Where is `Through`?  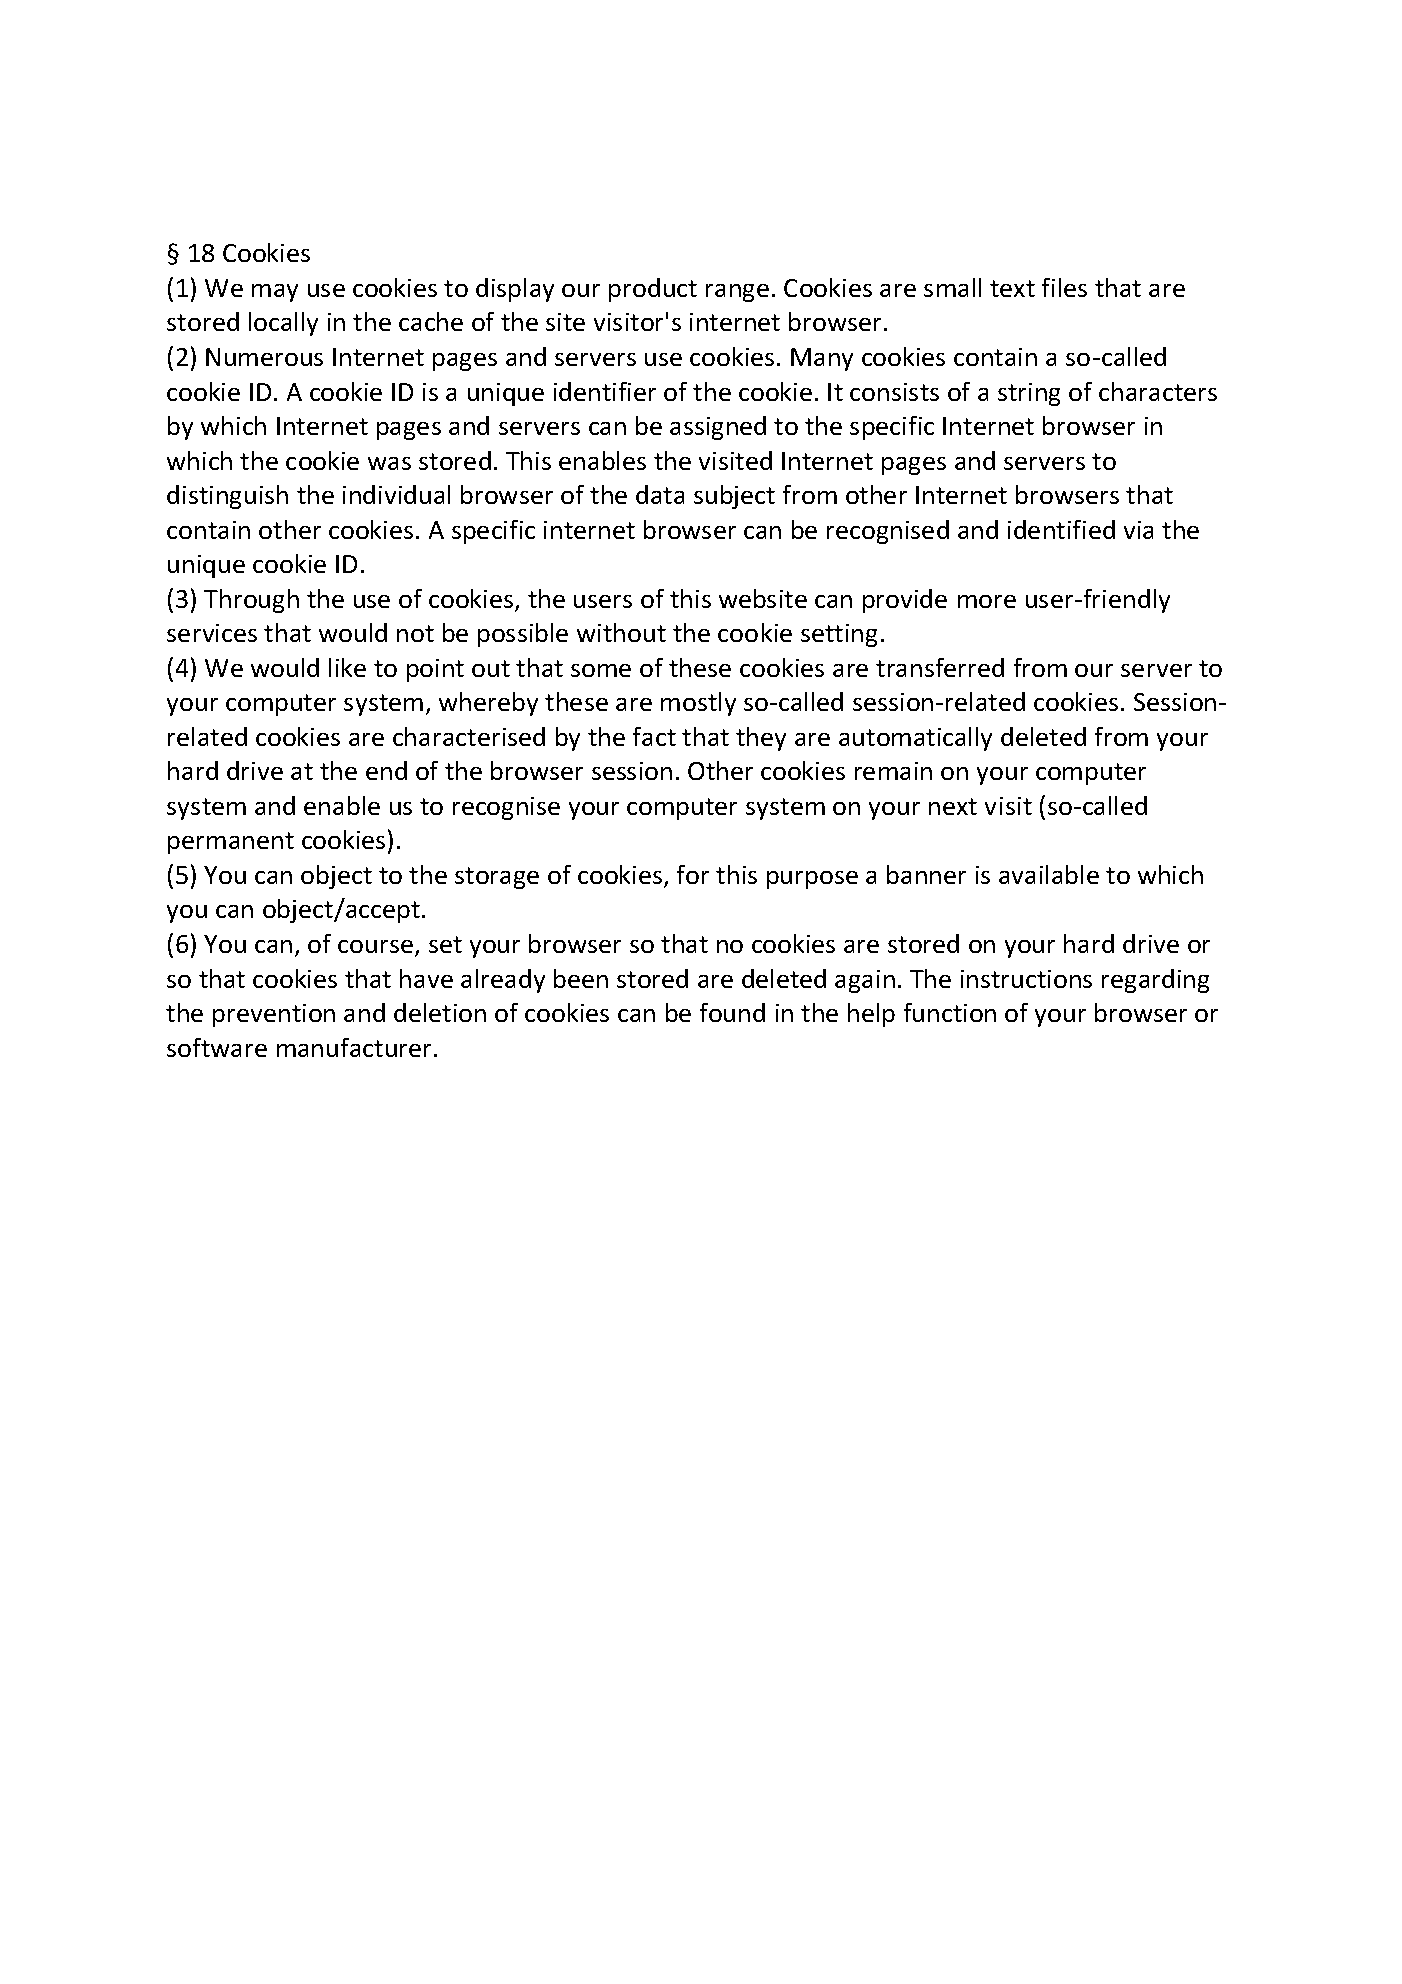
Through is located at coordinates (251, 601).
